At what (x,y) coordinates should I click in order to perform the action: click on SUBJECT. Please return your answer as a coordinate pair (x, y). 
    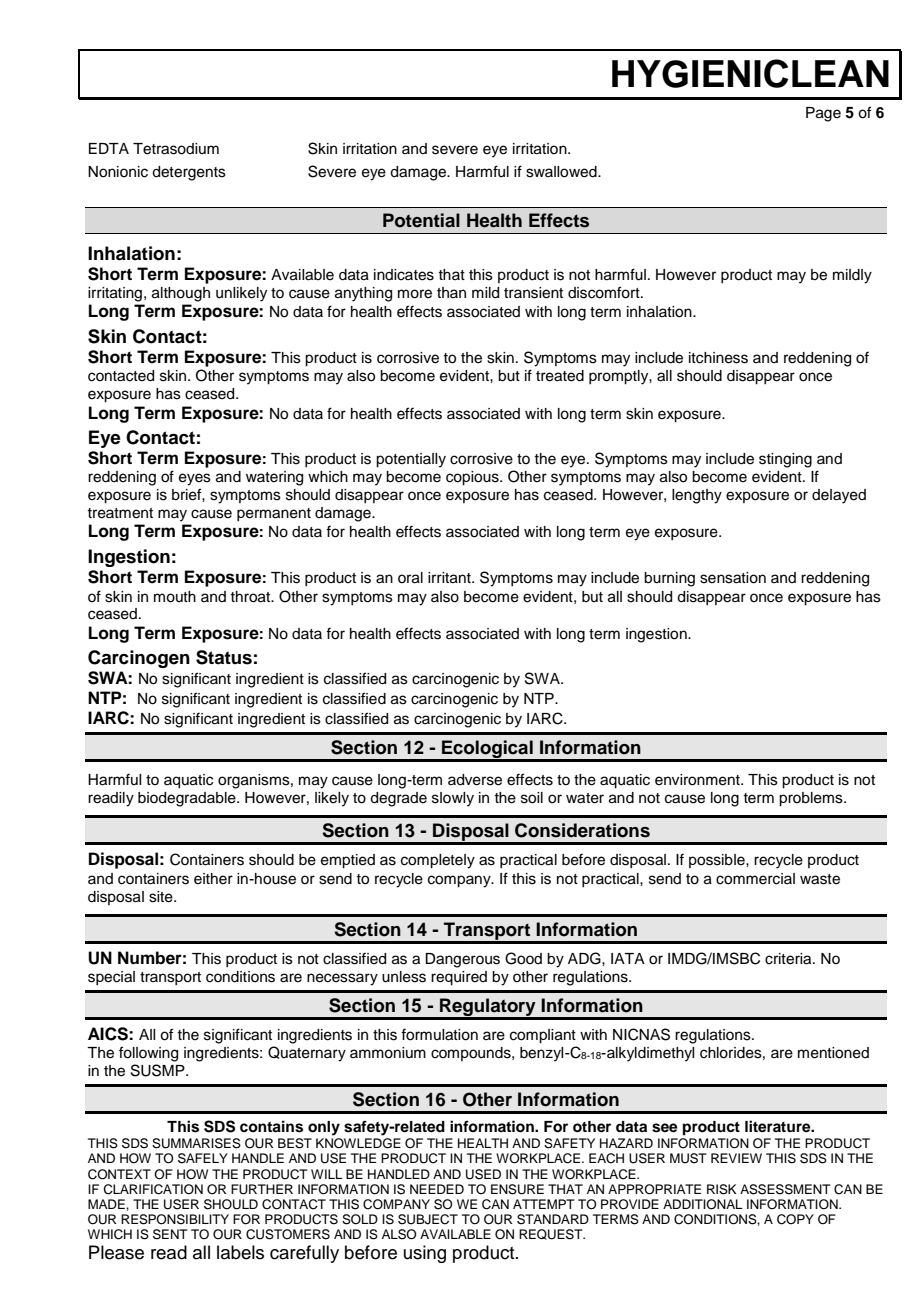
    Looking at the image, I should click on (428, 1219).
